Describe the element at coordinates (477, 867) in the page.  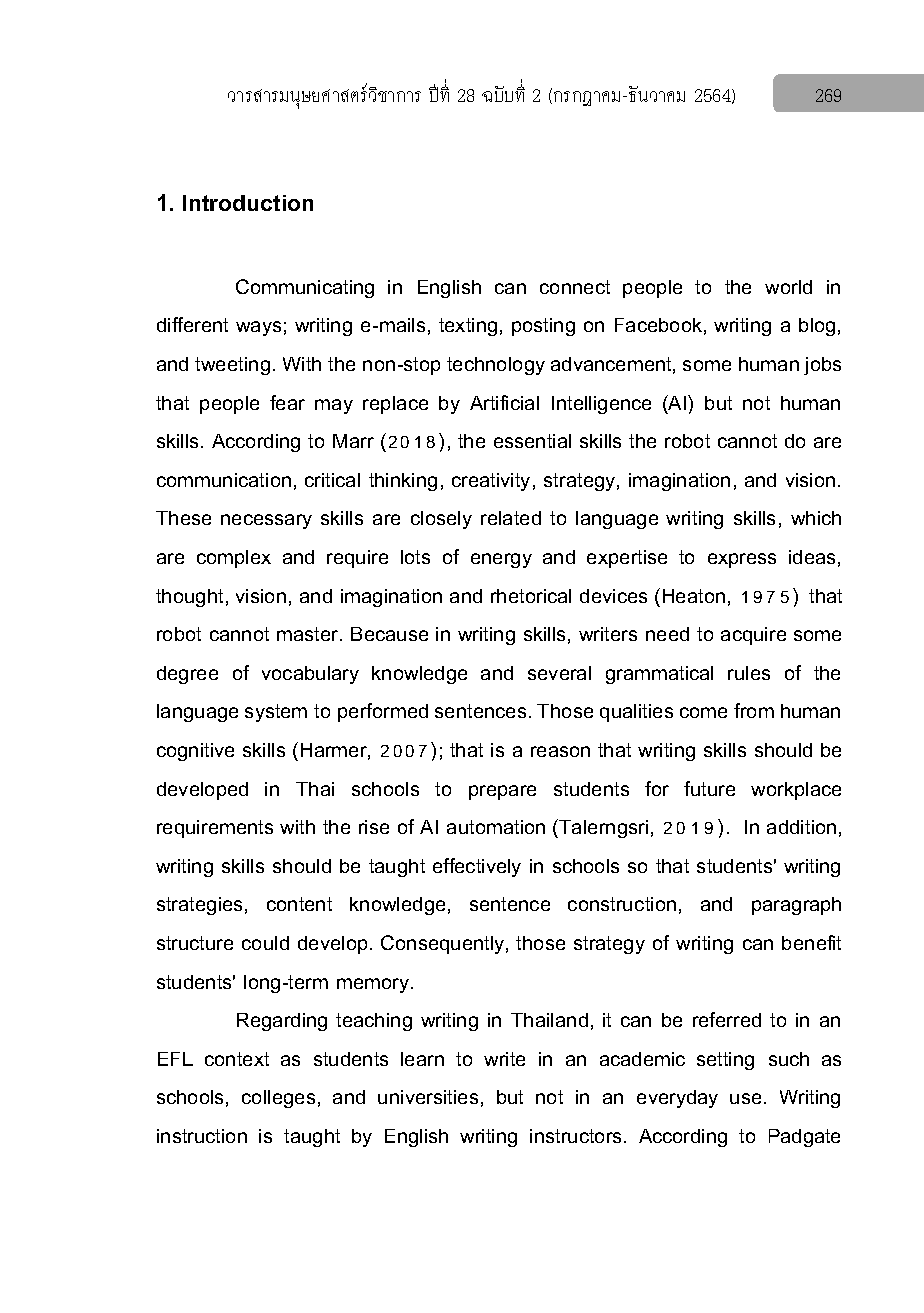
I see `effectively` at that location.
